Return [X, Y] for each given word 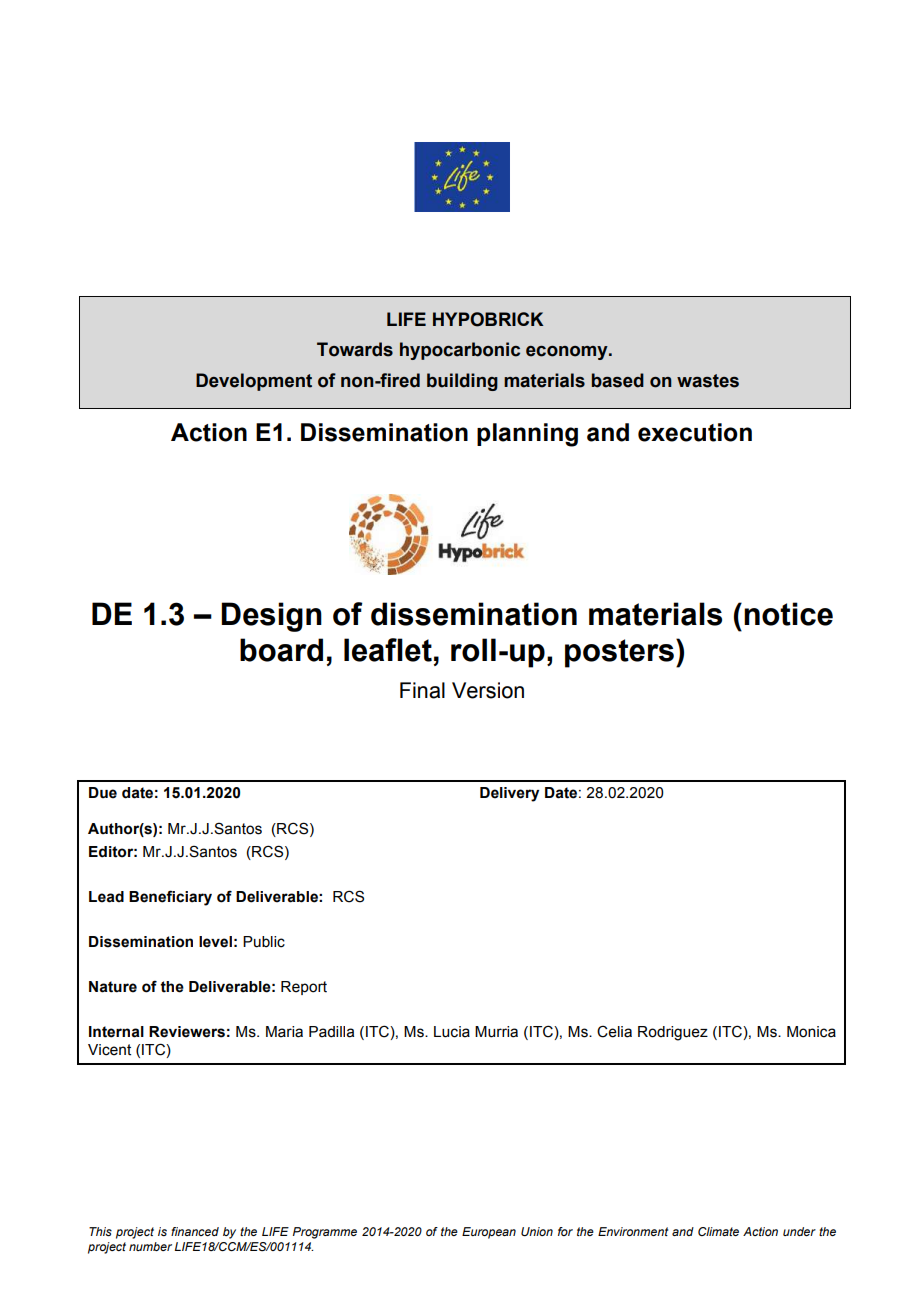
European [489, 1233]
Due [103, 793]
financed [195, 1231]
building [462, 382]
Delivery [509, 794]
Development [254, 382]
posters [619, 653]
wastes [708, 381]
